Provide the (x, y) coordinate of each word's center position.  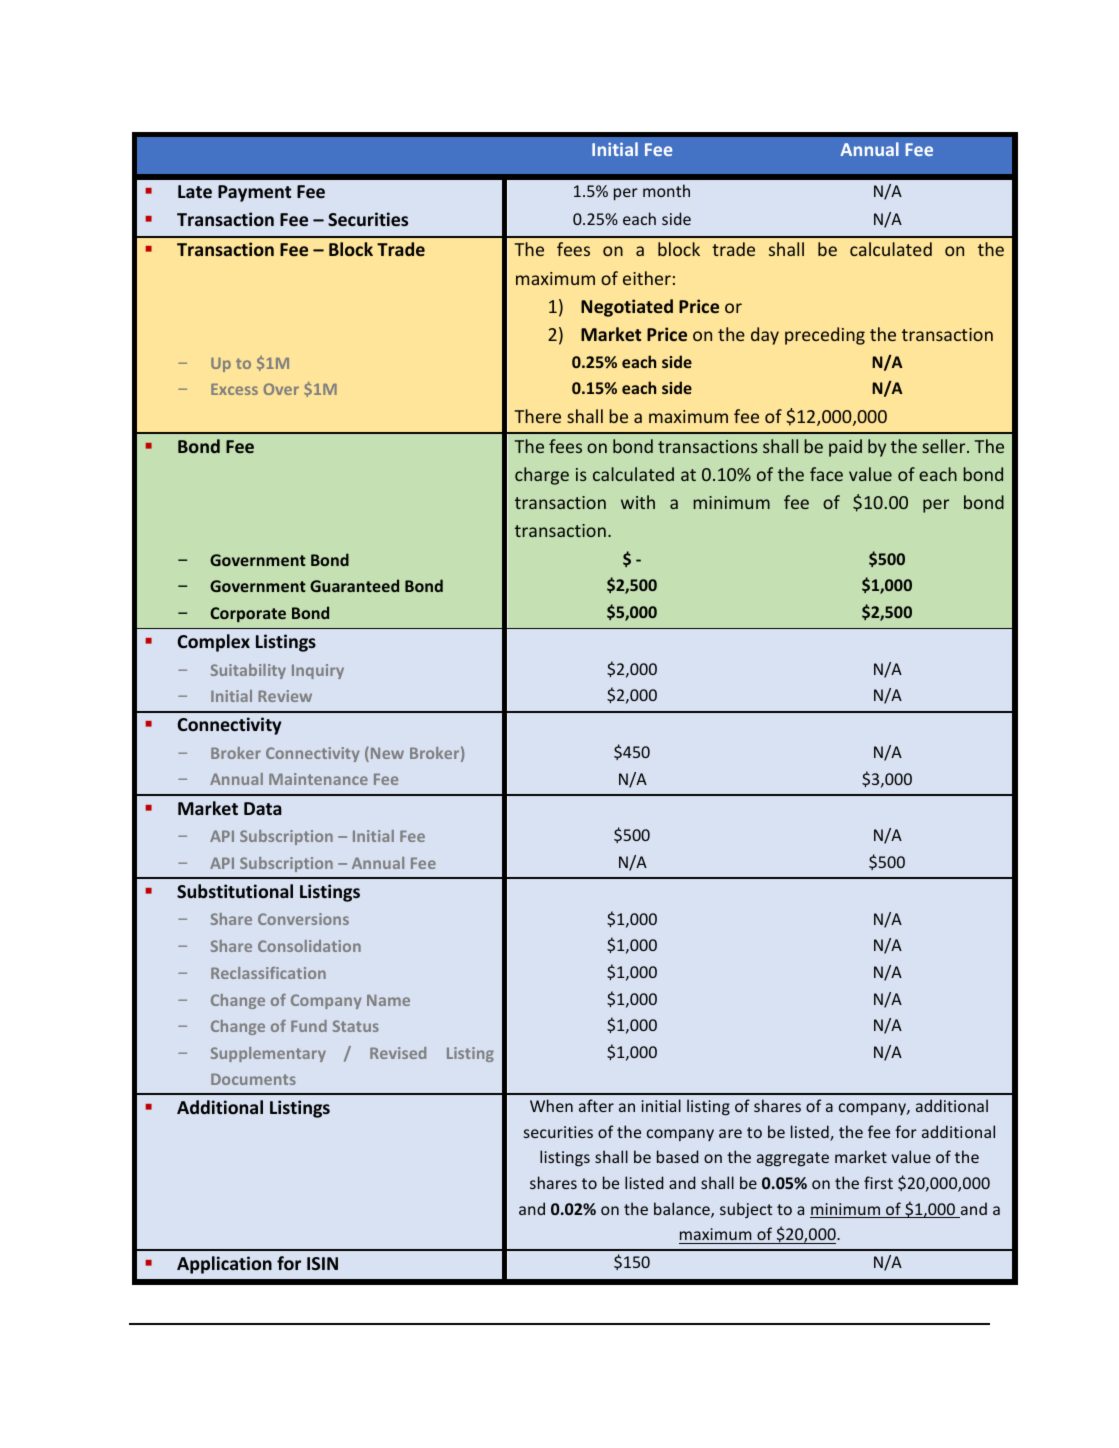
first (878, 1182)
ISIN (322, 1263)
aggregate (793, 1159)
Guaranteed (354, 585)
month (666, 190)
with (638, 502)
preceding (825, 336)
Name (388, 1000)
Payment (254, 193)
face (826, 474)
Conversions (303, 919)
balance (683, 1210)
